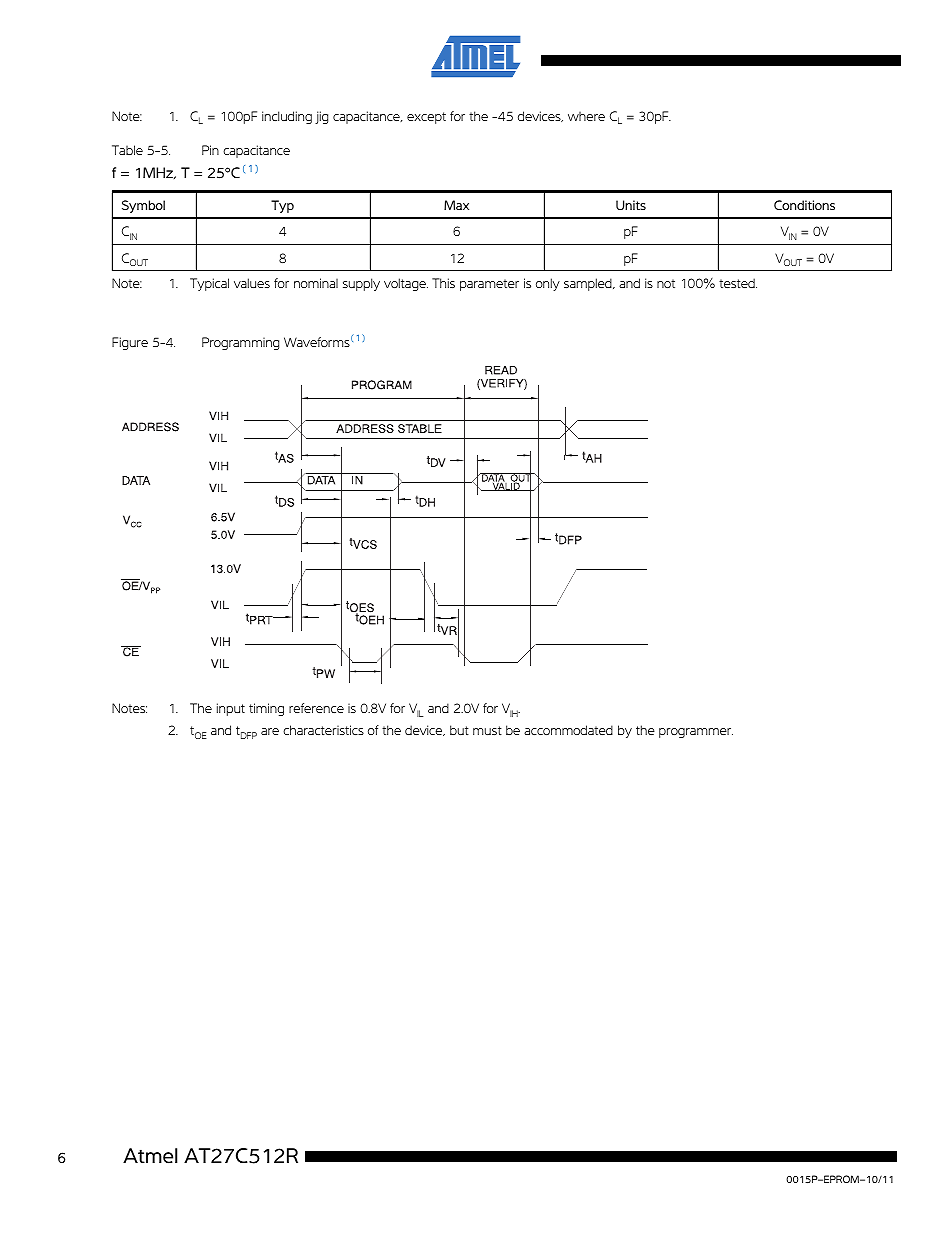 The image size is (952, 1233). What do you see at coordinates (150, 1156) in the screenshot?
I see `Atmel` at bounding box center [150, 1156].
